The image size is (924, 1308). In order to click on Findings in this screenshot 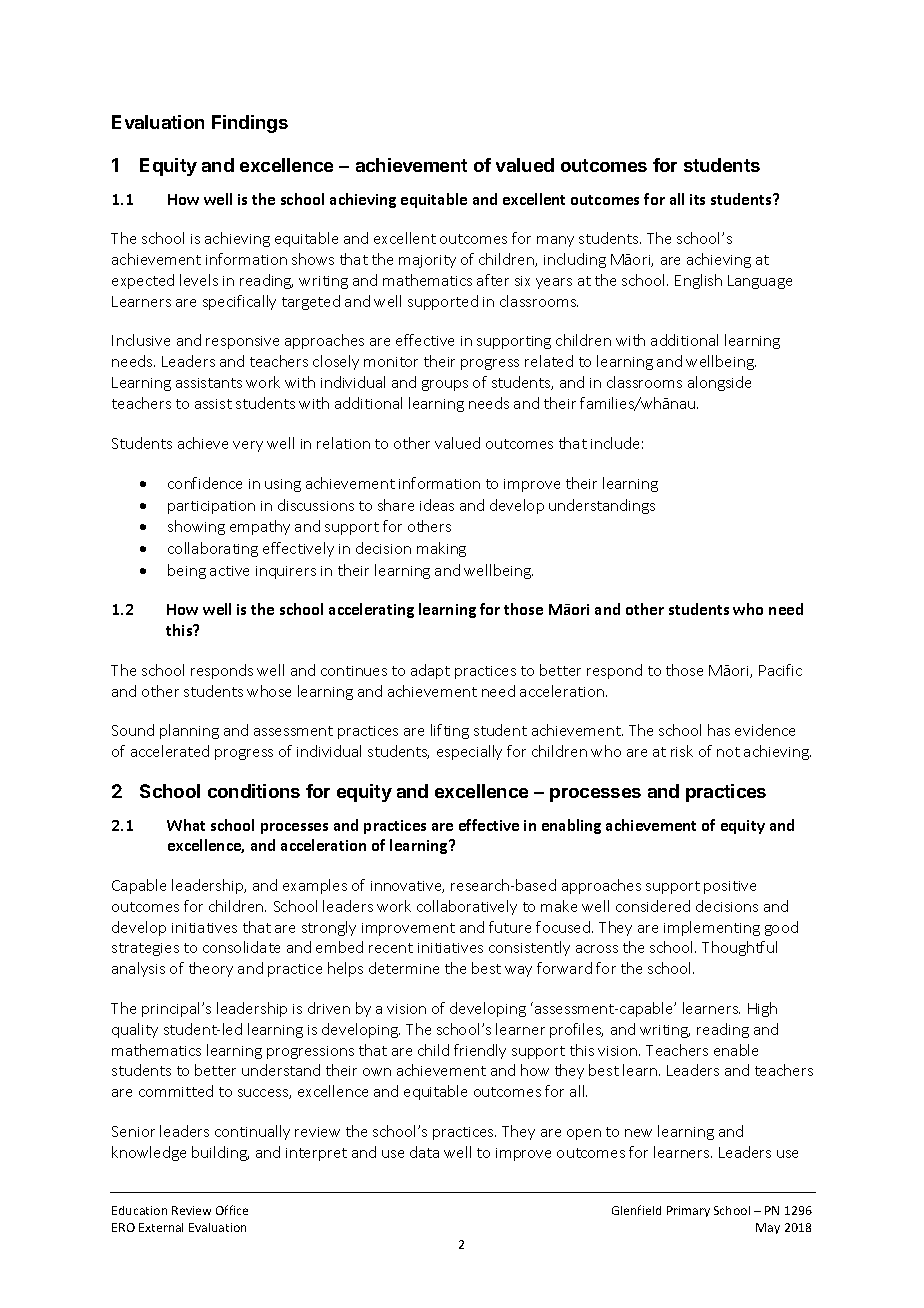, I will do `click(250, 124)`.
